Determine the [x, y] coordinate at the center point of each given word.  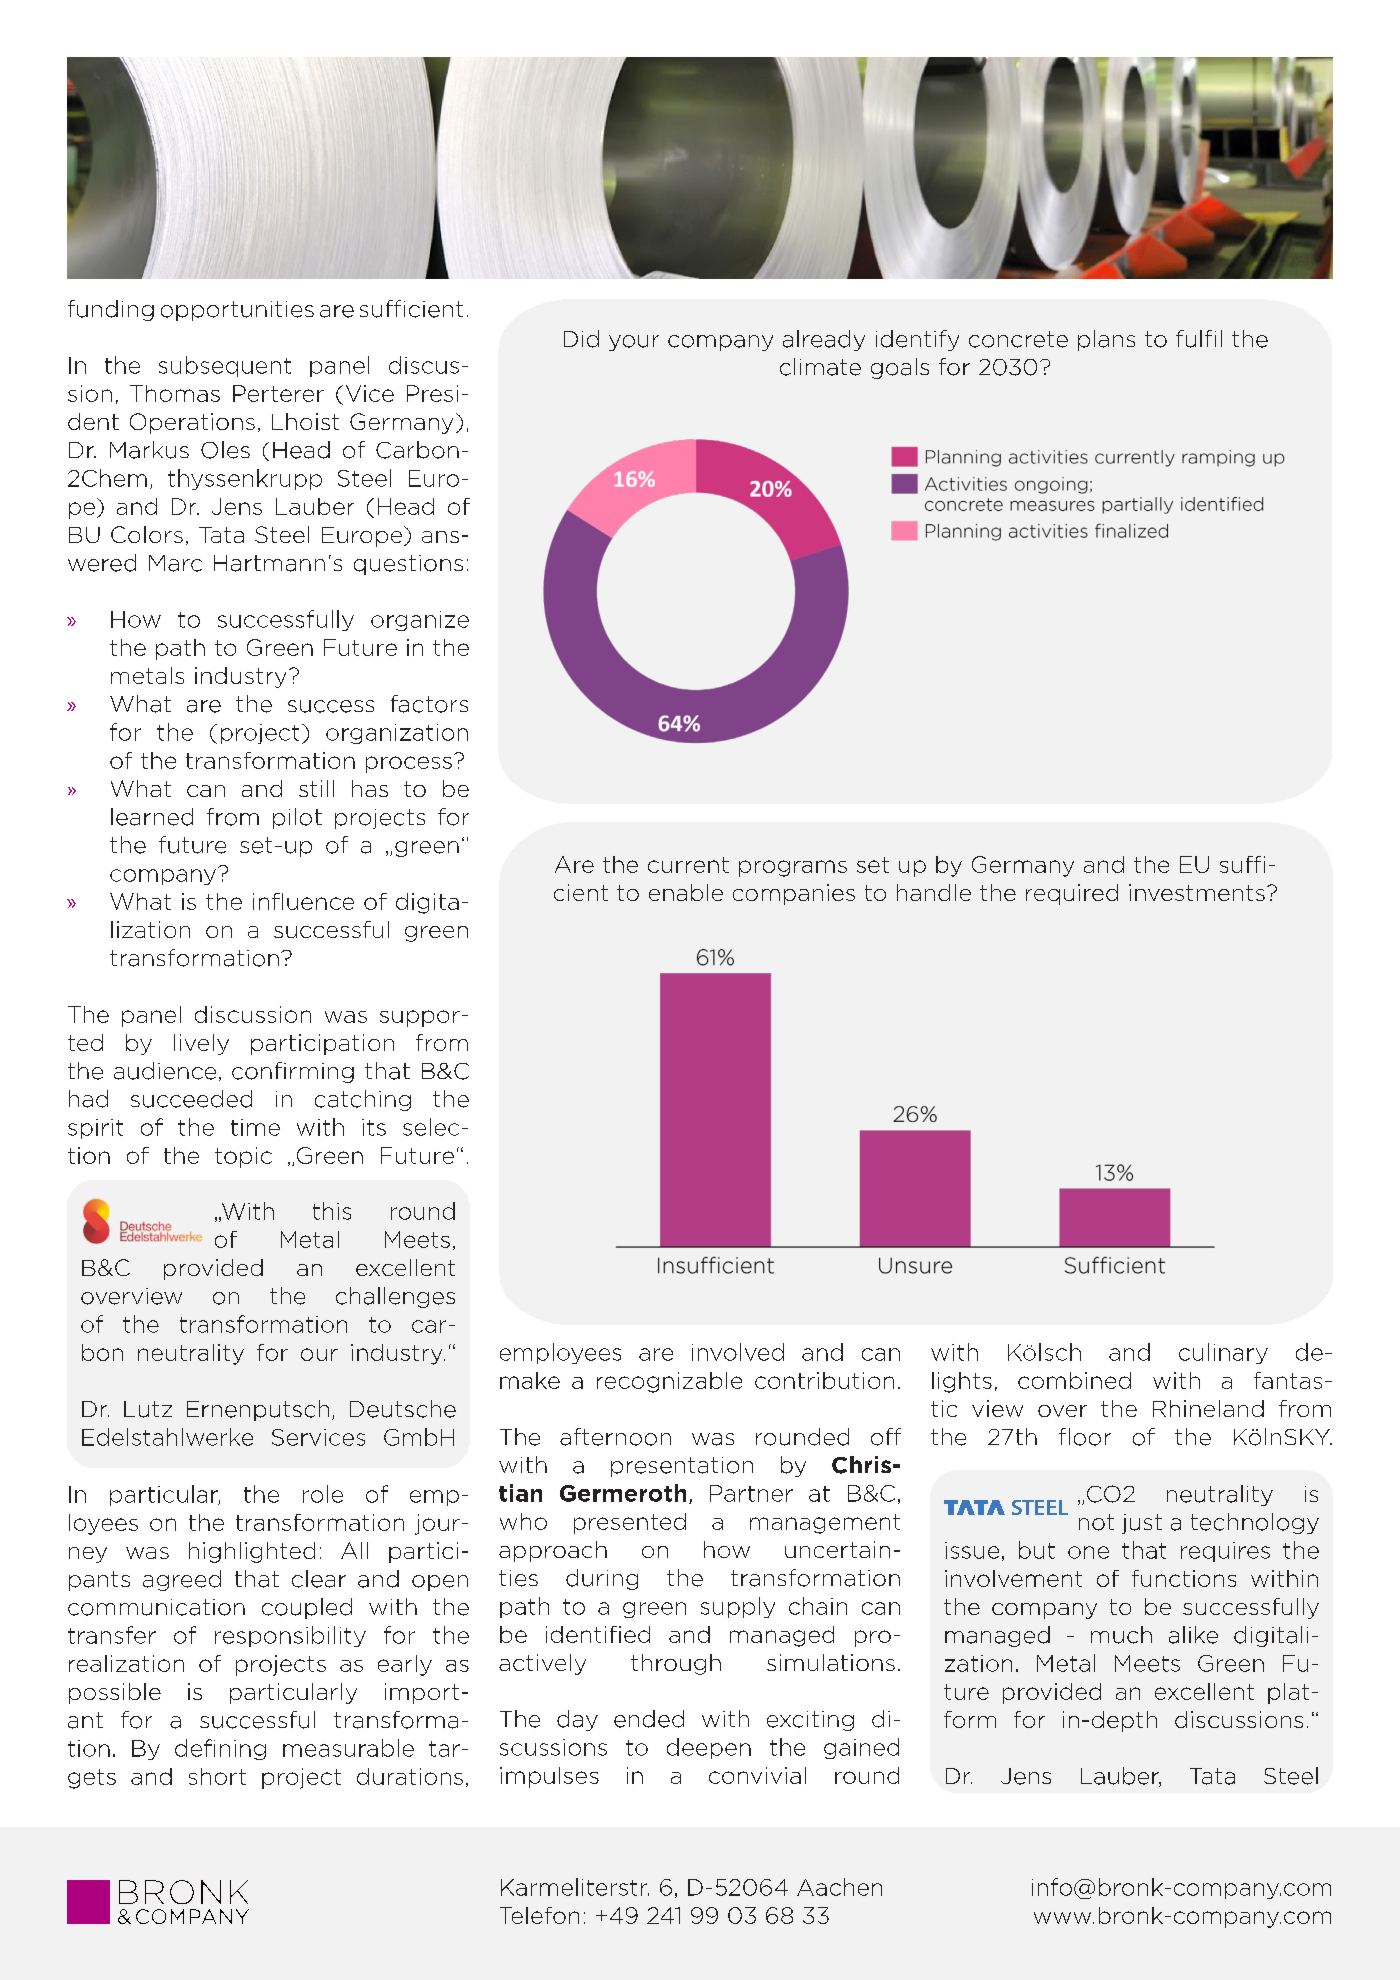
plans [1106, 340]
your [634, 343]
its [374, 1127]
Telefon [539, 1915]
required [1072, 894]
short [217, 1776]
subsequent [225, 366]
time [255, 1127]
